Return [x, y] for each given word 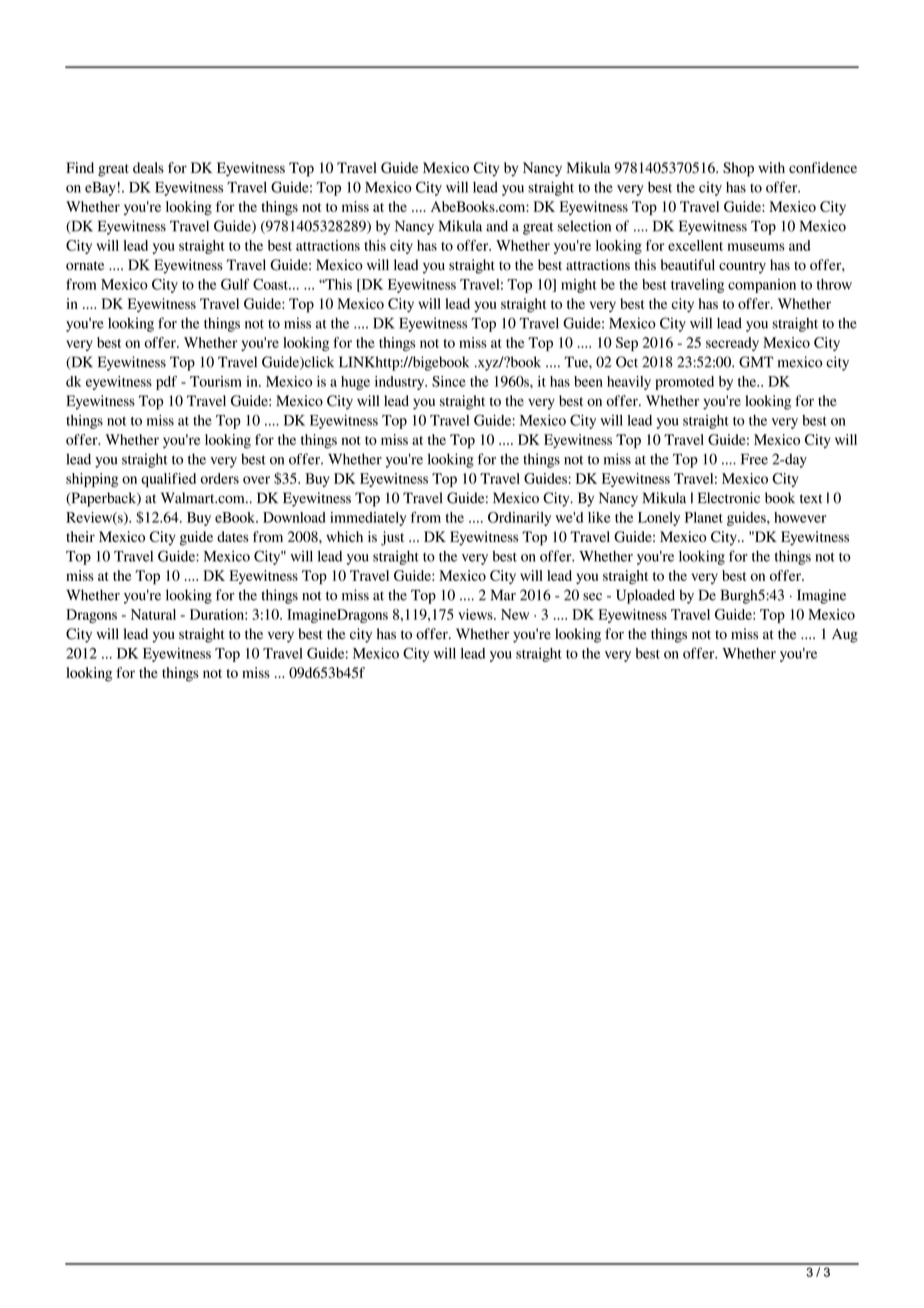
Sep [627, 344]
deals [148, 167]
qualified [168, 480]
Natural [153, 614]
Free [754, 459]
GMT [756, 362]
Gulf [235, 284]
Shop [738, 169]
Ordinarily [519, 519]
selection [584, 226]
